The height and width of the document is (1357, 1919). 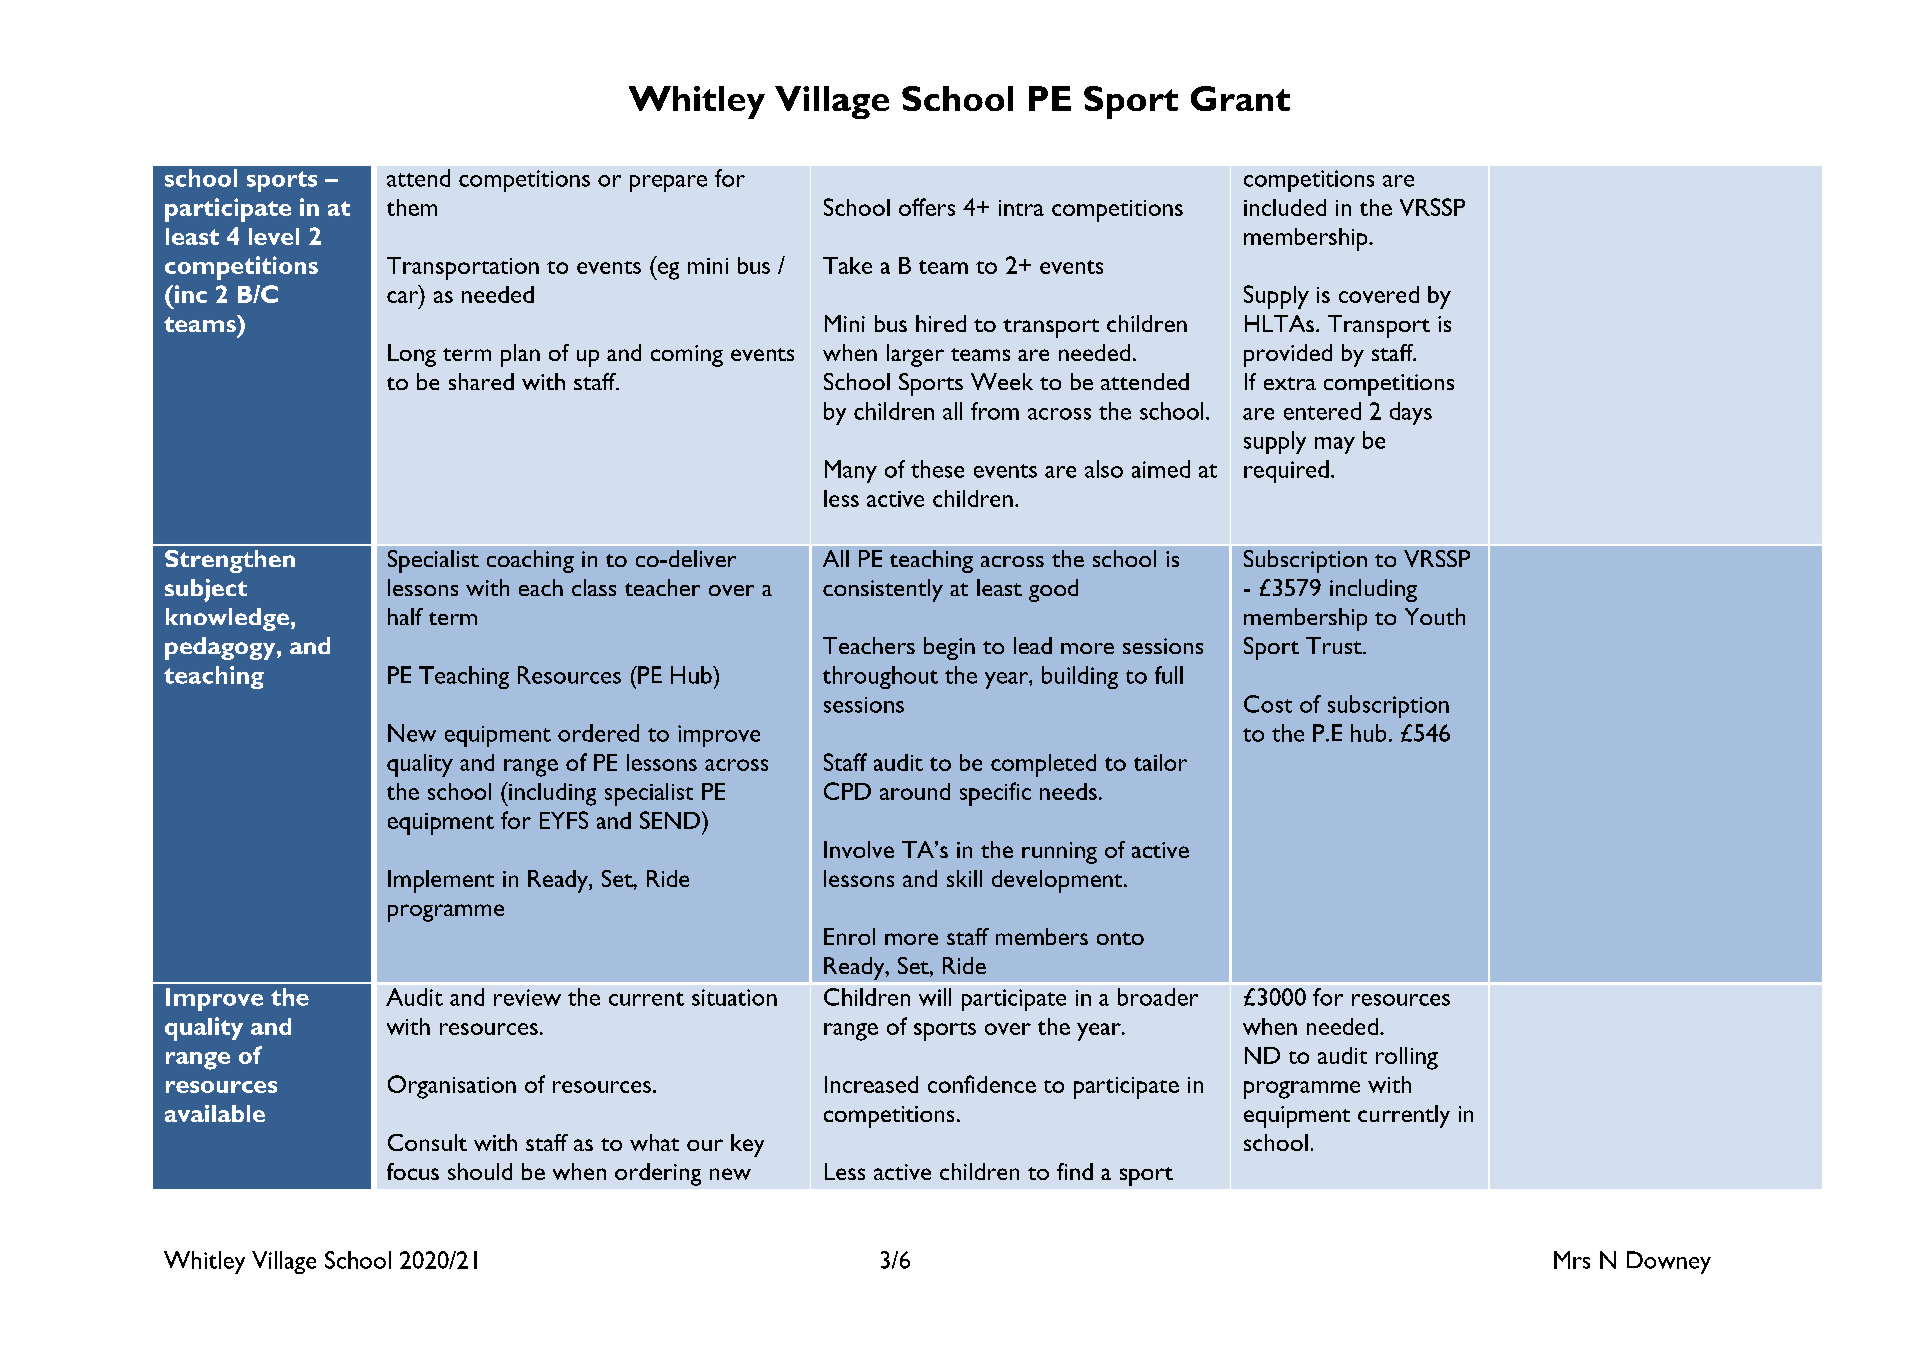 I want to click on Grant, so click(x=1240, y=98).
